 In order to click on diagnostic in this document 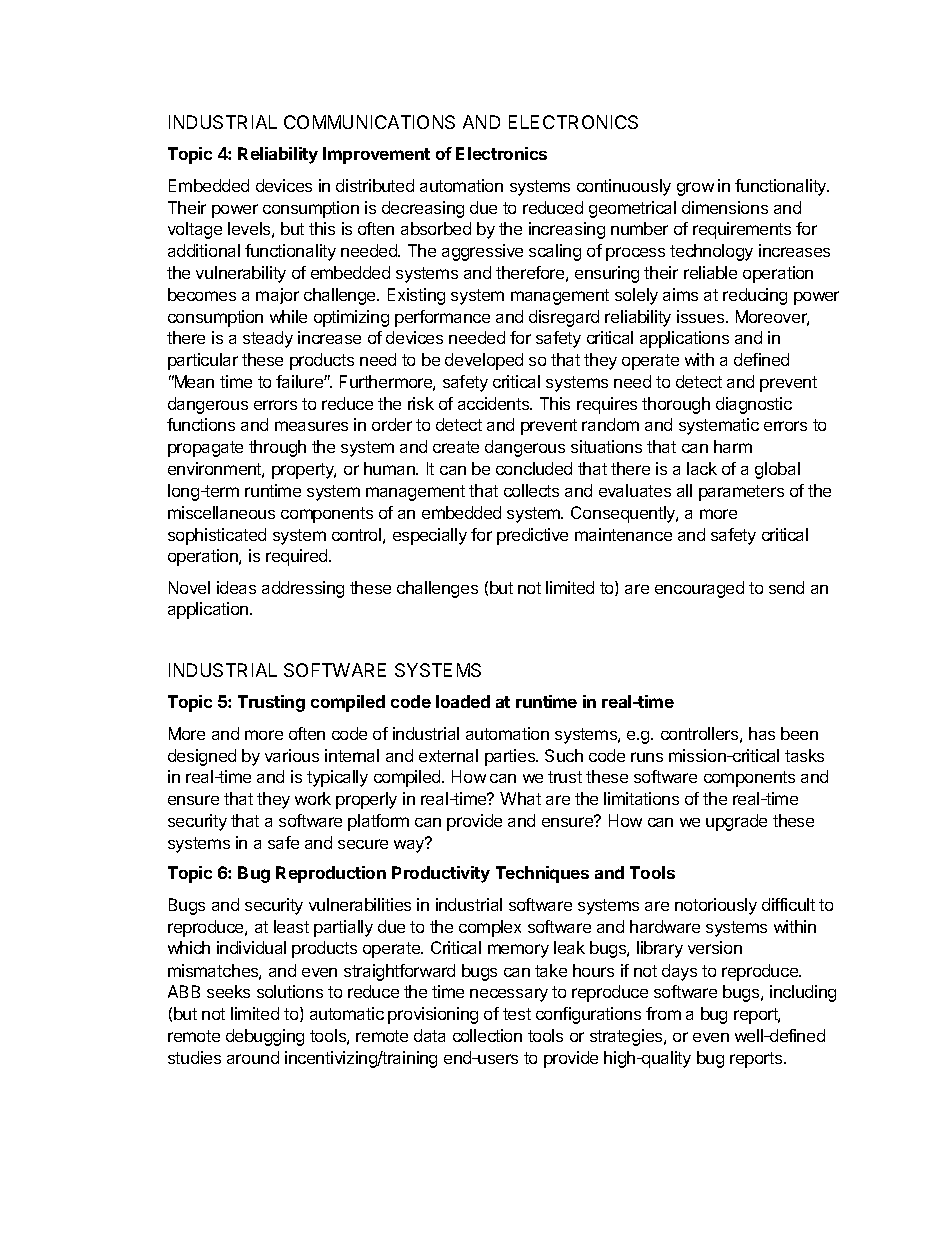, I will do `click(754, 405)`.
